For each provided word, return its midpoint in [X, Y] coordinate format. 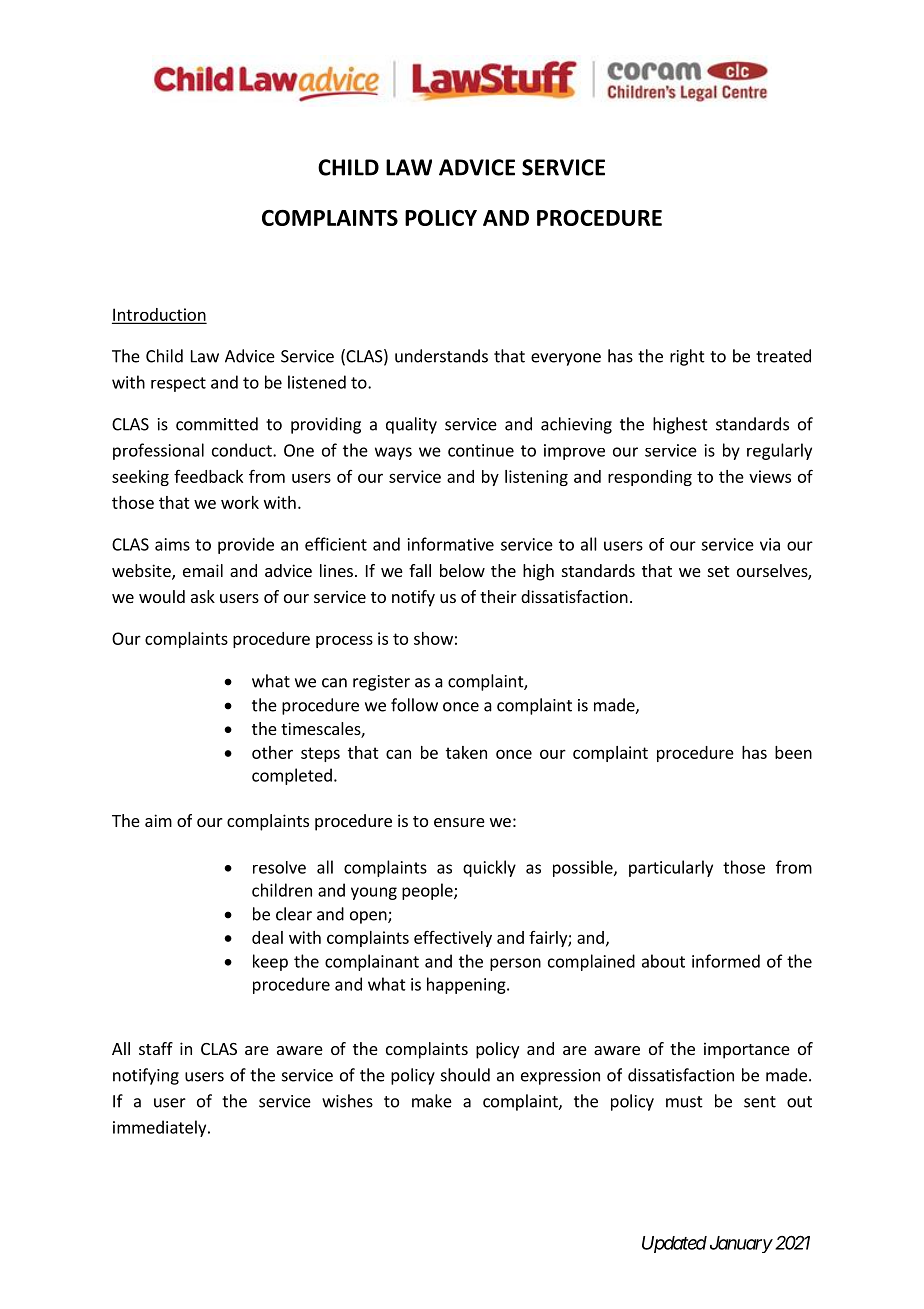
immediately [161, 1128]
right [687, 357]
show [433, 638]
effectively [453, 938]
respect [178, 384]
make [432, 1101]
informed [726, 961]
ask [203, 596]
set [718, 571]
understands [441, 356]
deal [267, 937]
